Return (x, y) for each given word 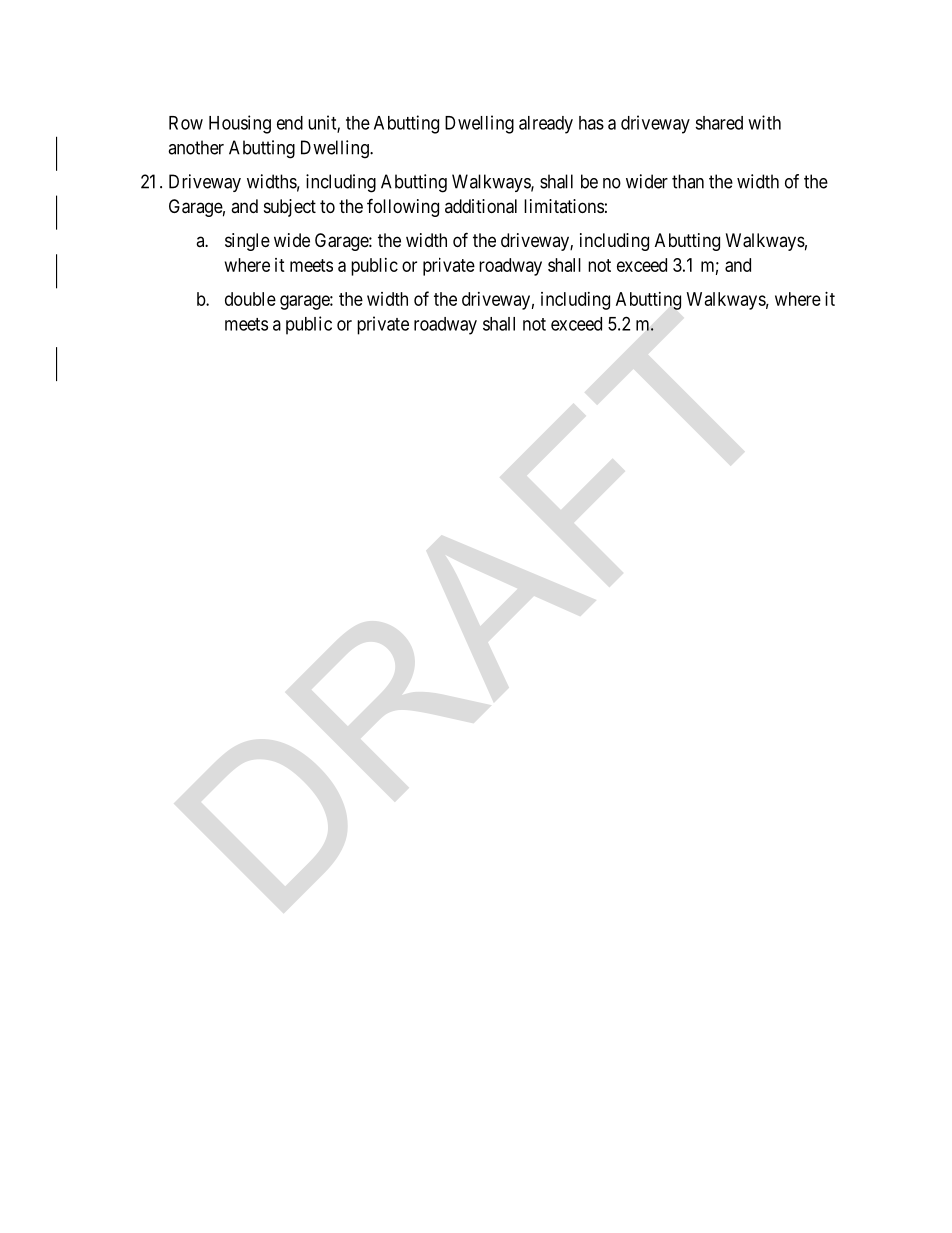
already (546, 125)
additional (481, 206)
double (250, 299)
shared (719, 123)
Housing (240, 124)
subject (290, 208)
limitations (564, 206)
